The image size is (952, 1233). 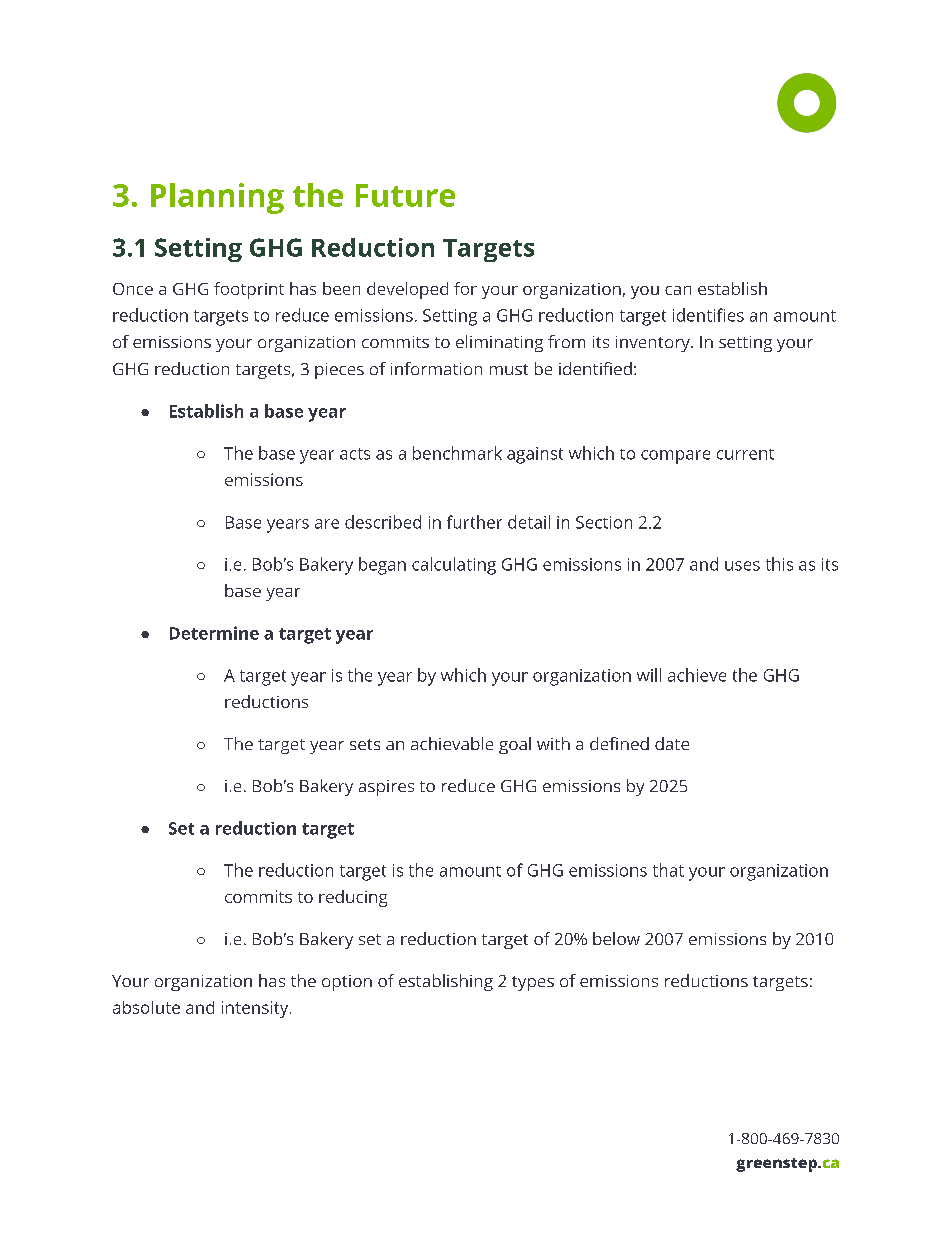 What do you see at coordinates (386, 788) in the screenshot?
I see `aspires` at bounding box center [386, 788].
